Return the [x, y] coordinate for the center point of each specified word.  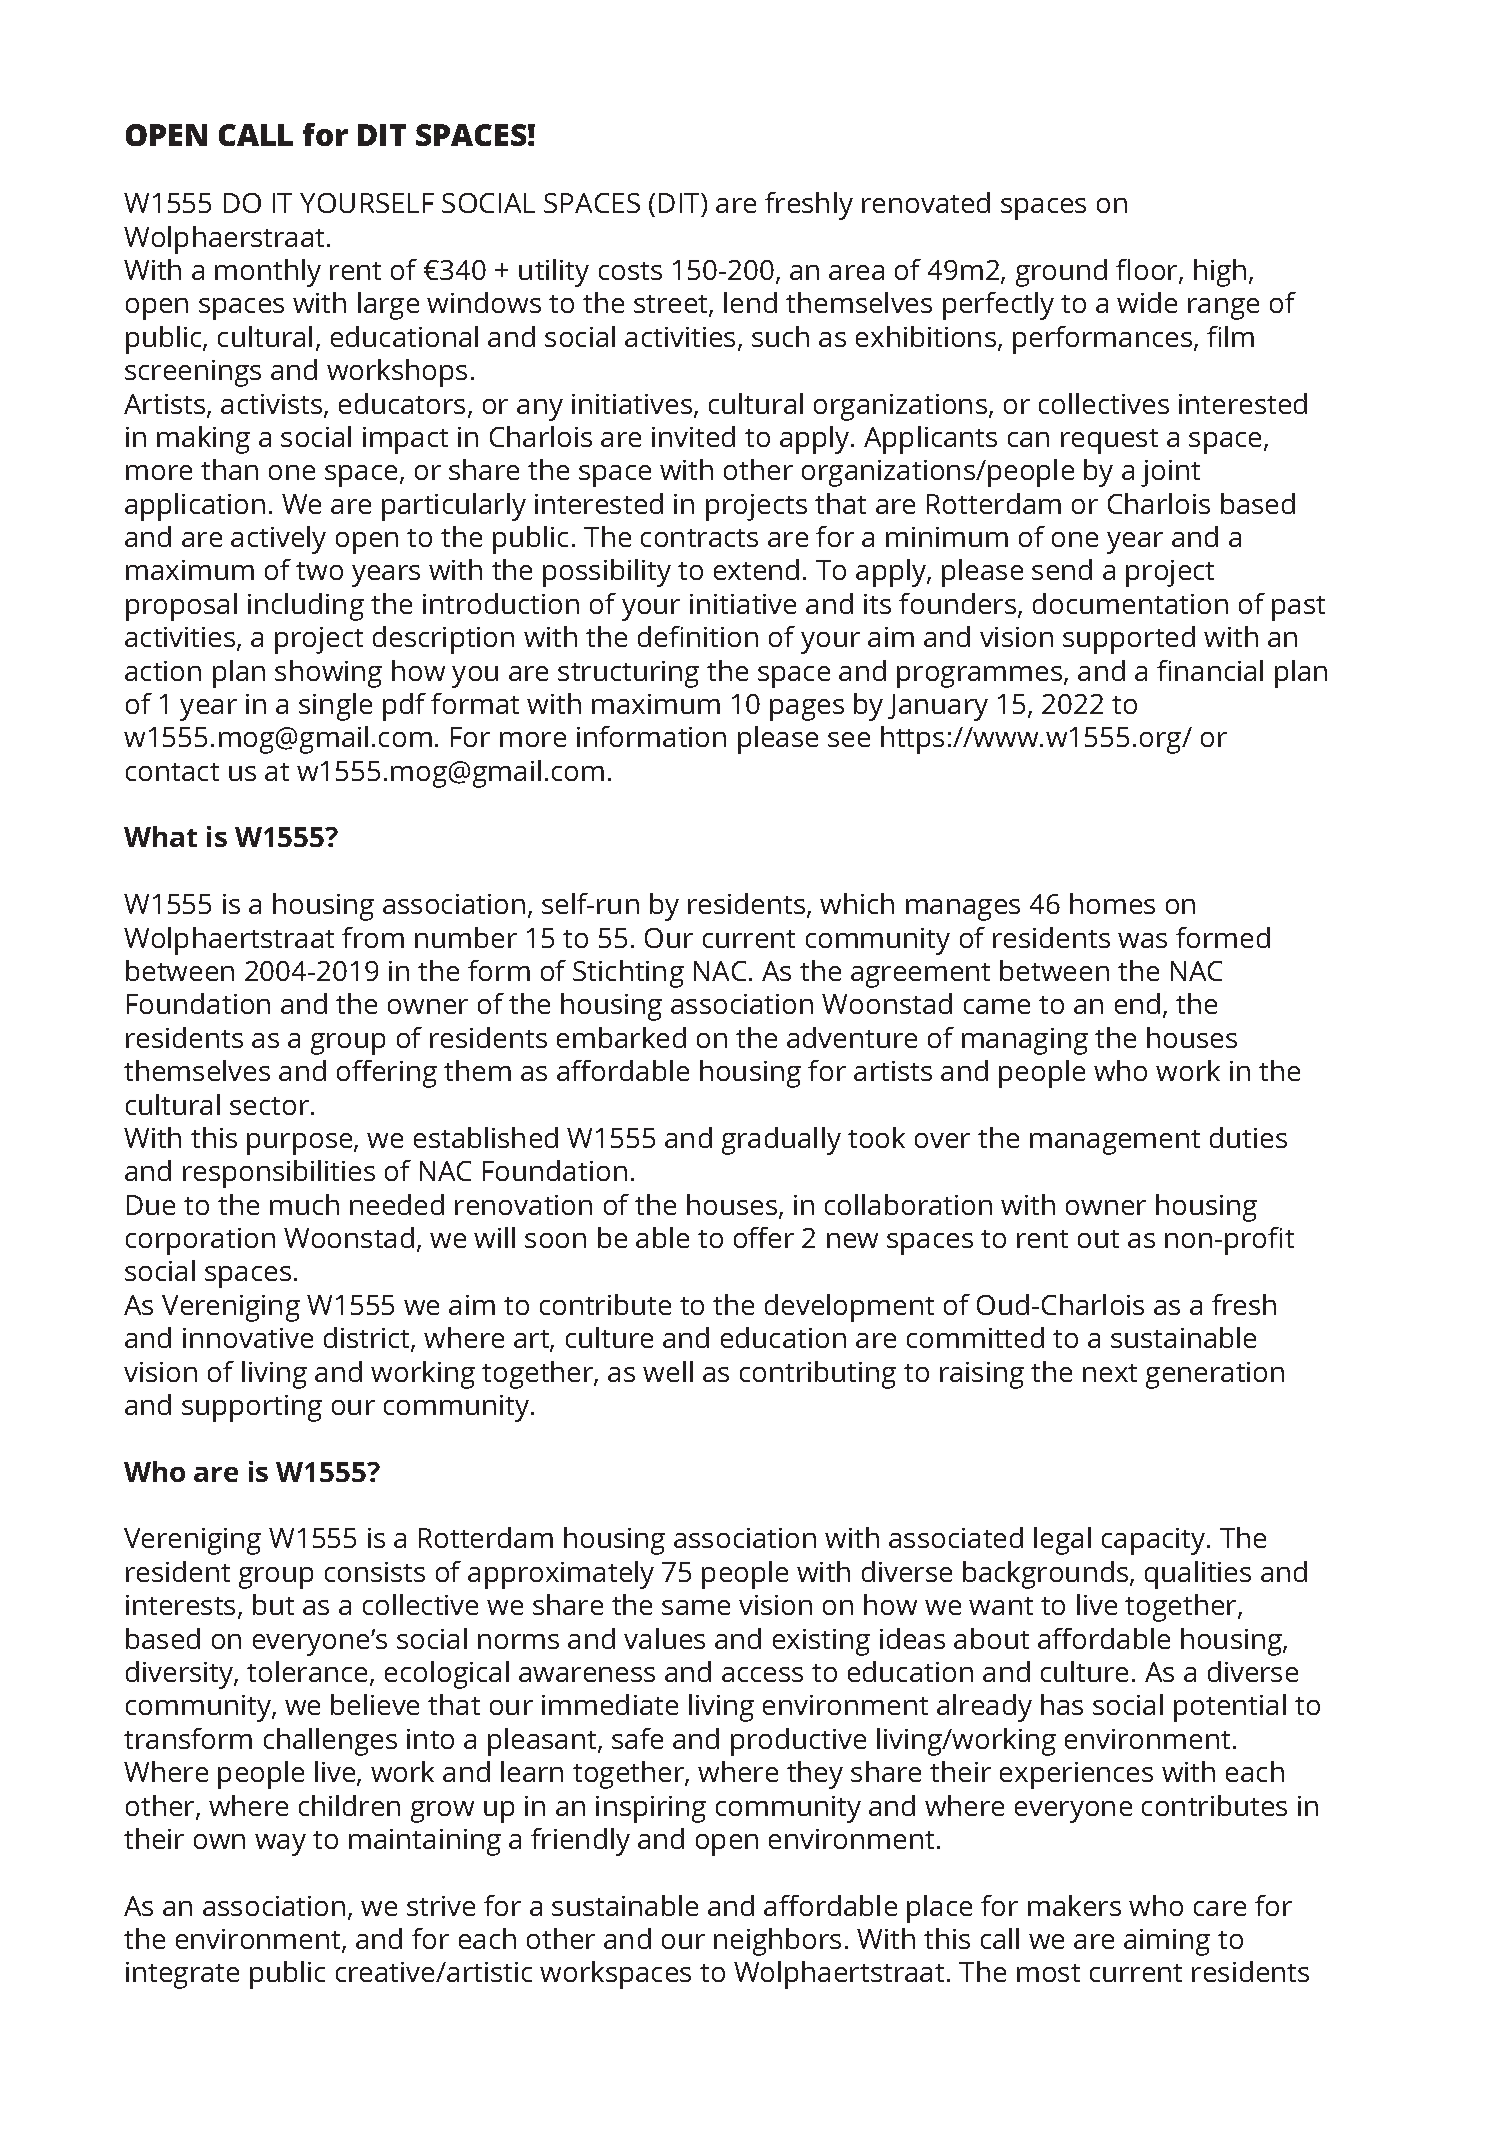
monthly [268, 273]
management [1115, 1142]
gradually [781, 1141]
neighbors [777, 1942]
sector [271, 1106]
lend [750, 302]
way [280, 1845]
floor [1148, 271]
